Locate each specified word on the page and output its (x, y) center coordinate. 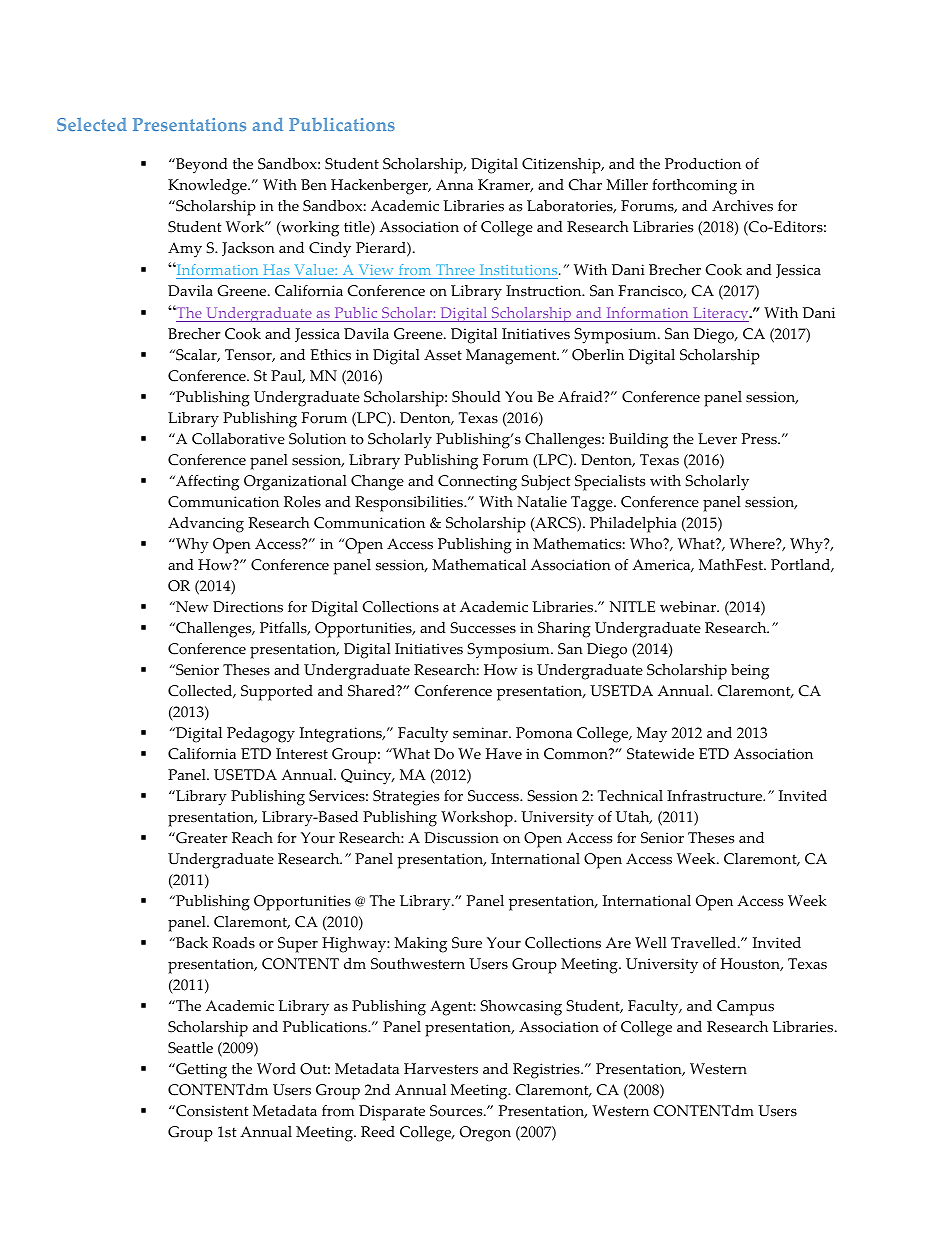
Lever (717, 439)
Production (703, 164)
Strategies (406, 798)
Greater (201, 838)
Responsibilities (410, 504)
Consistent (211, 1111)
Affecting (206, 483)
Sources (457, 1111)
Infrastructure (716, 796)
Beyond (201, 166)
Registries (547, 1071)
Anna (454, 184)
